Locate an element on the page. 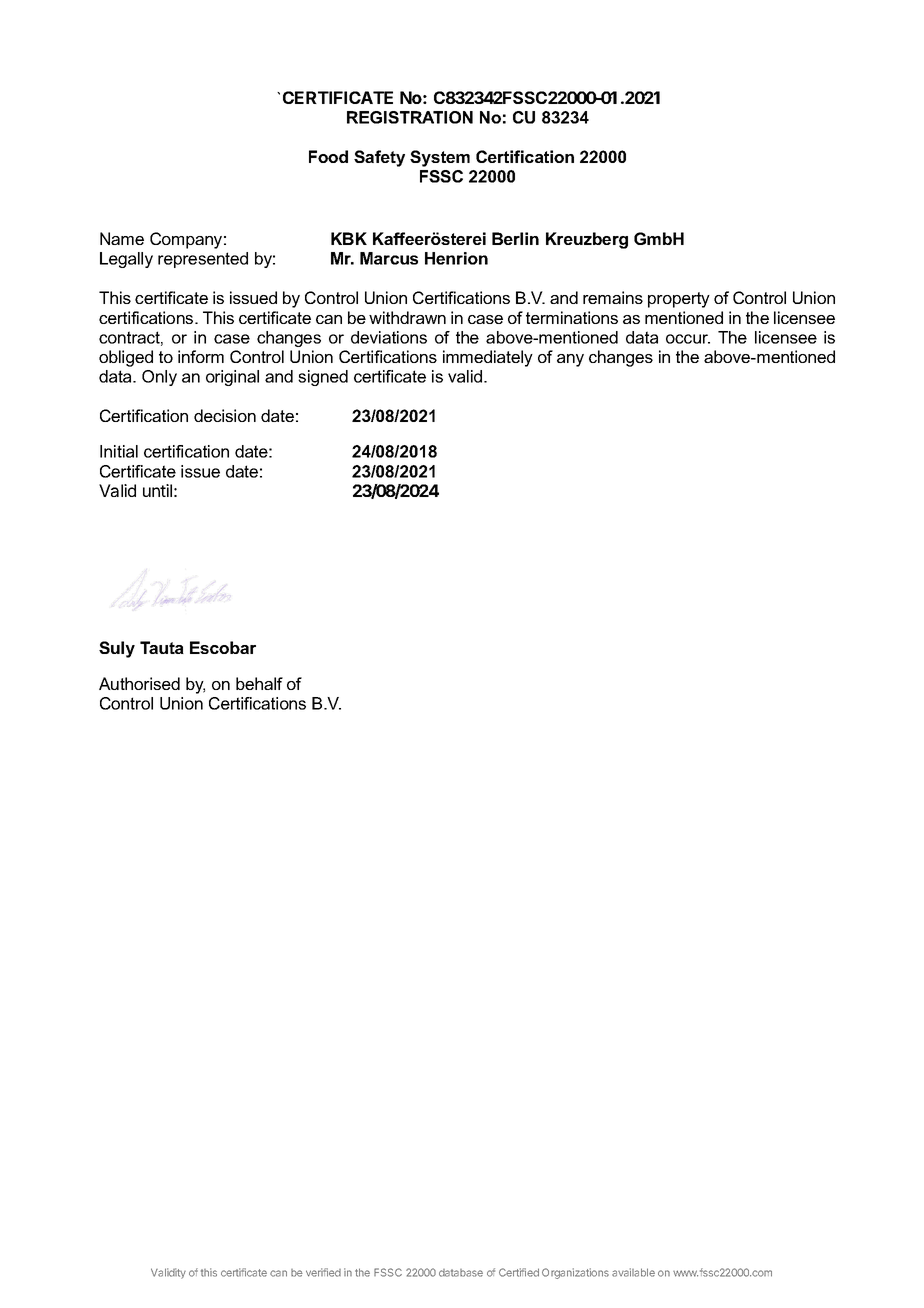  Berlin is located at coordinates (515, 238).
